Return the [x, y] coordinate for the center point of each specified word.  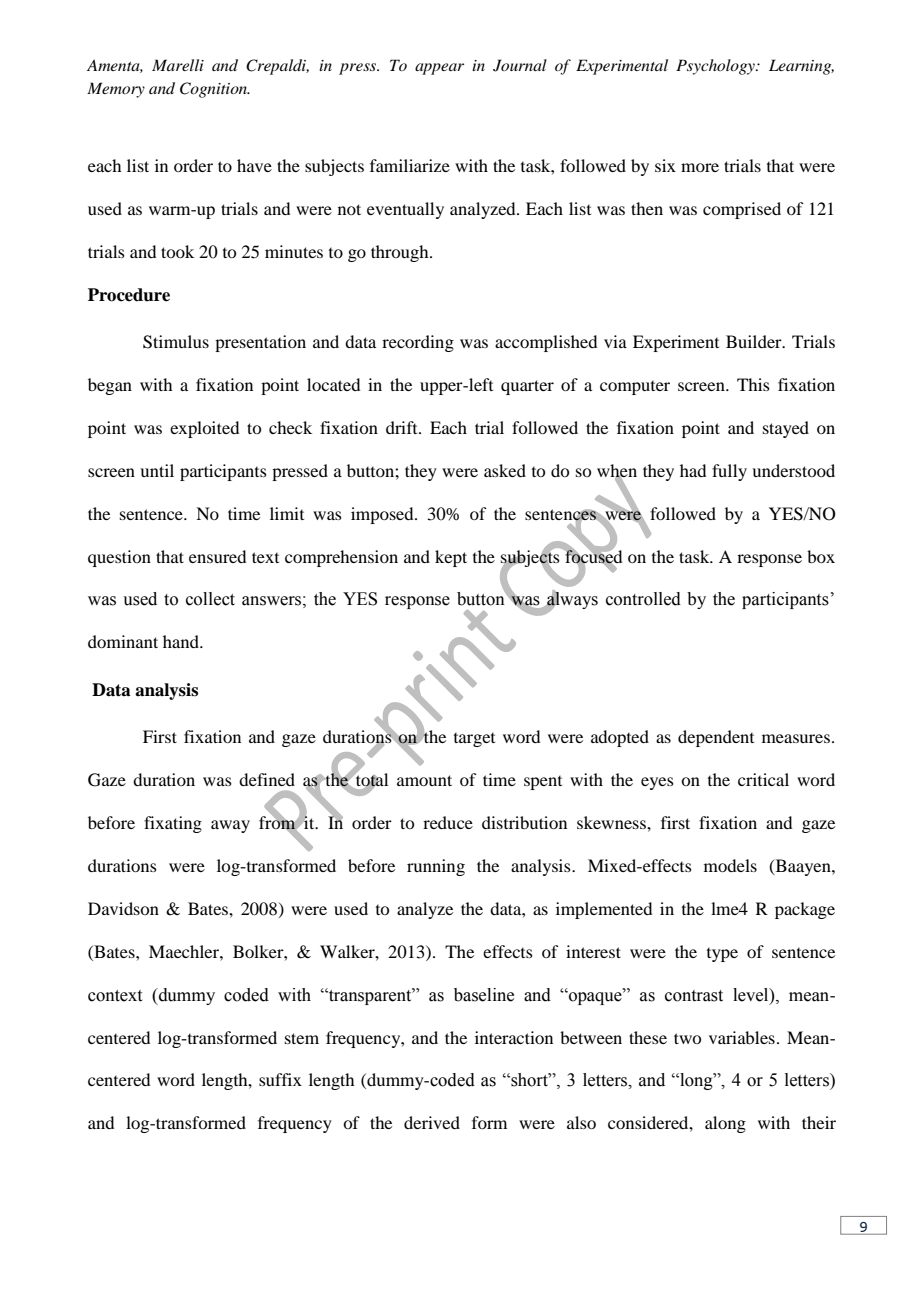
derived [432, 1122]
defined [267, 779]
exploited [204, 429]
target [474, 740]
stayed [786, 429]
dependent [716, 738]
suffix [280, 1079]
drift [403, 427]
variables [742, 1037]
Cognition [215, 90]
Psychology [716, 67]
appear [439, 69]
